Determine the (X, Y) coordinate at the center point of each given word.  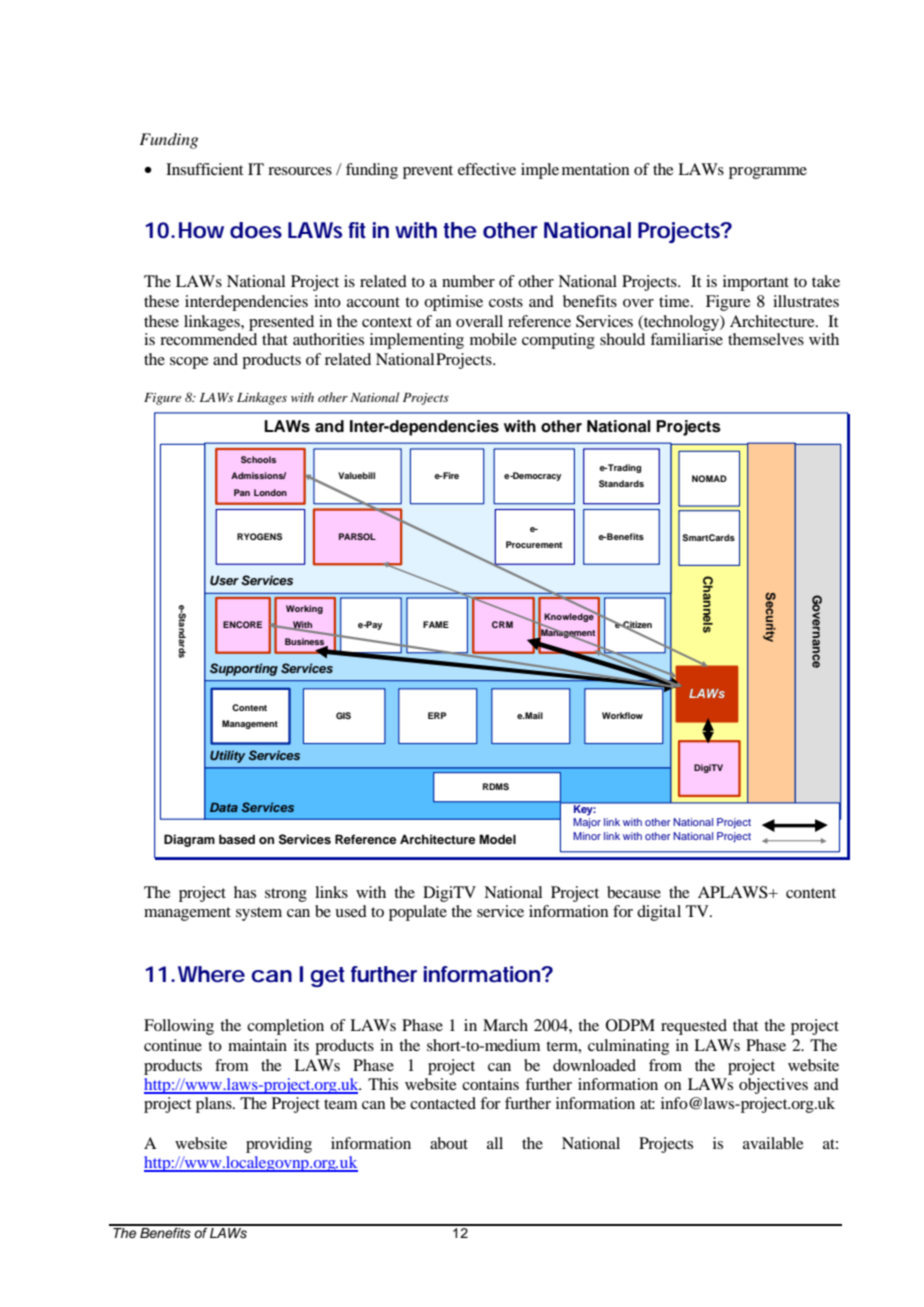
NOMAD (709, 478)
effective (487, 169)
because (634, 892)
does (256, 230)
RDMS (496, 786)
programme (768, 173)
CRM (502, 624)
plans (215, 1105)
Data (224, 807)
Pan (242, 492)
